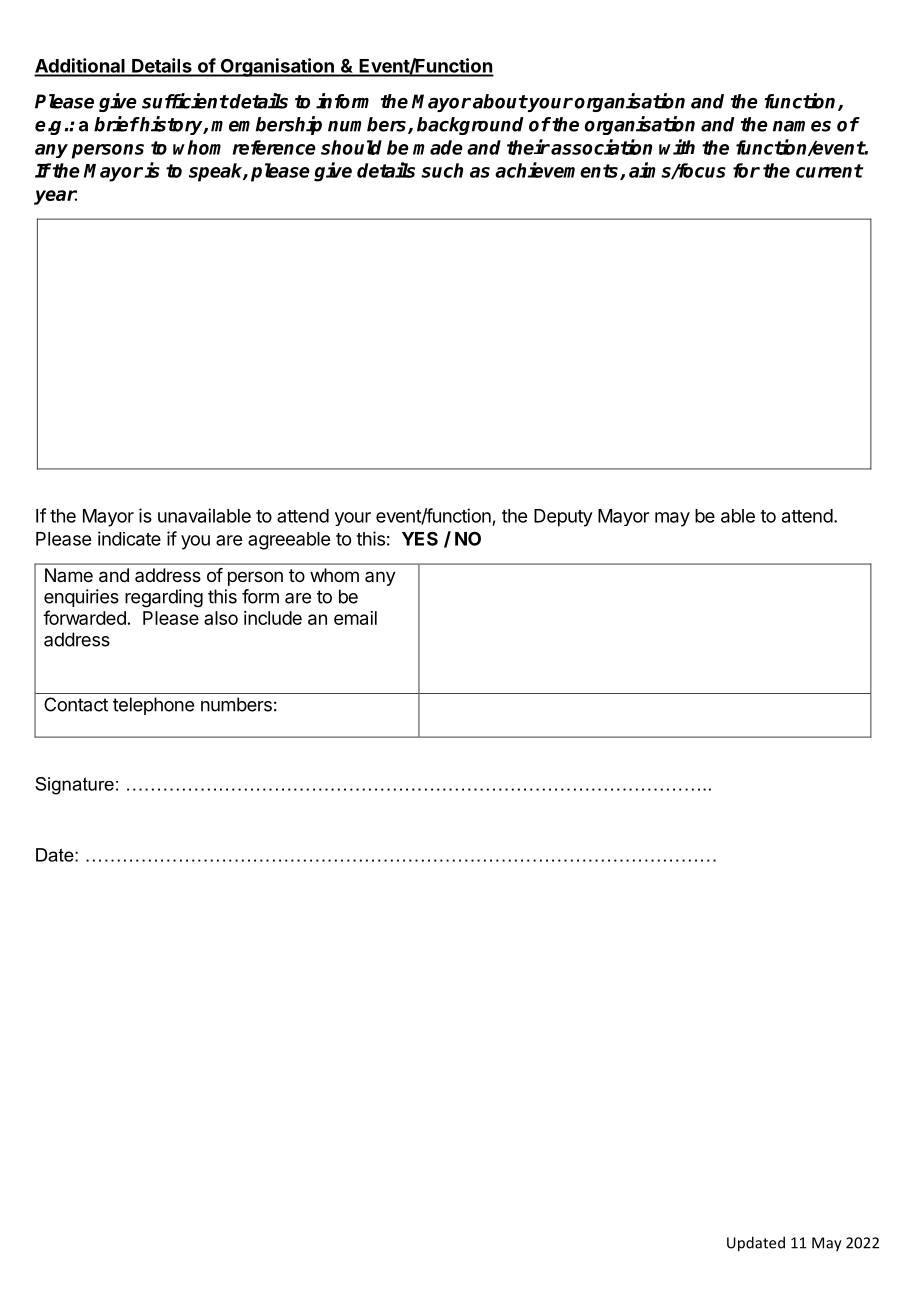 This document has width=924, height=1308. What do you see at coordinates (351, 147) in the document?
I see `should` at bounding box center [351, 147].
